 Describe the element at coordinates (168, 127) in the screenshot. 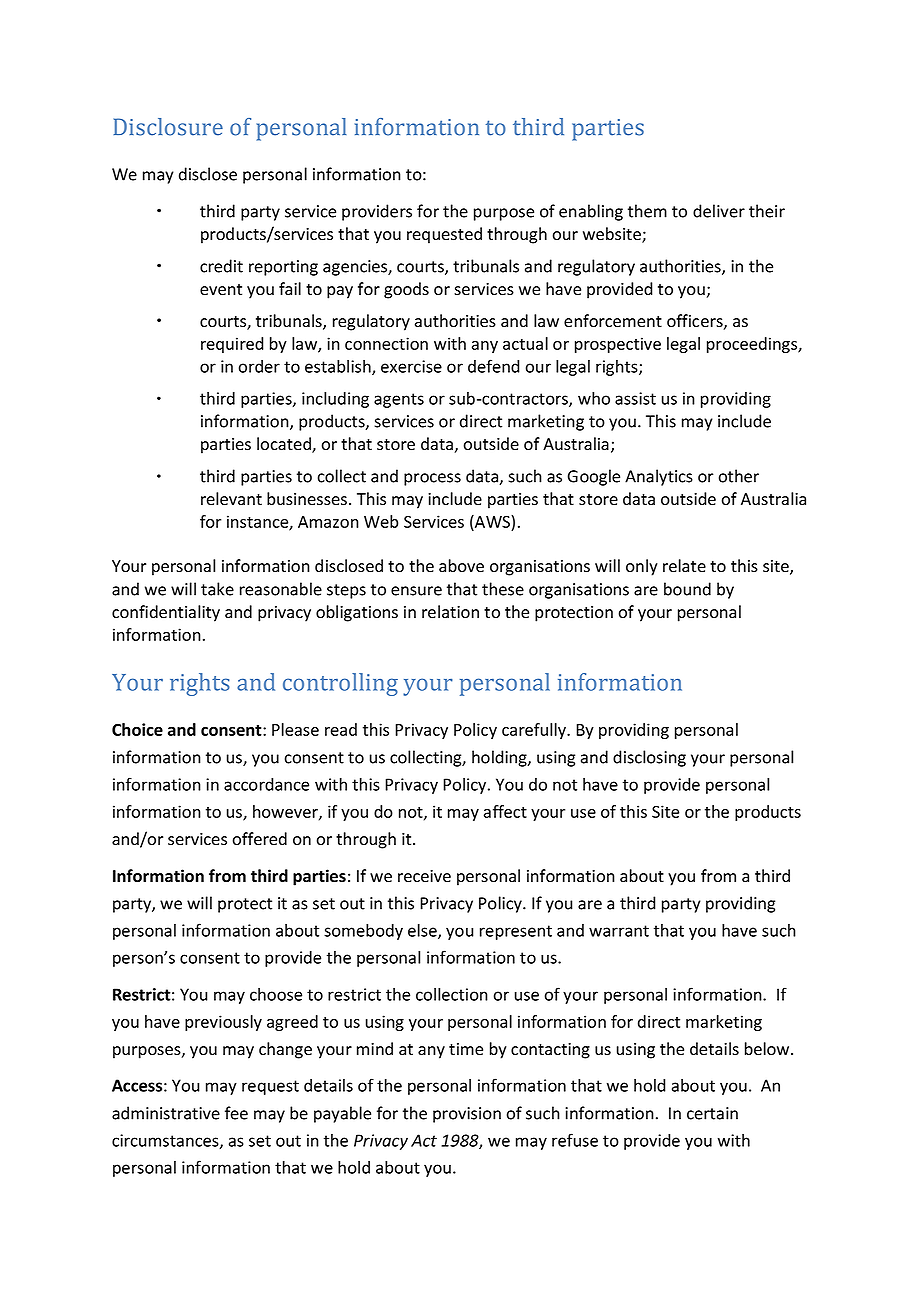

I see `Disclosure` at that location.
